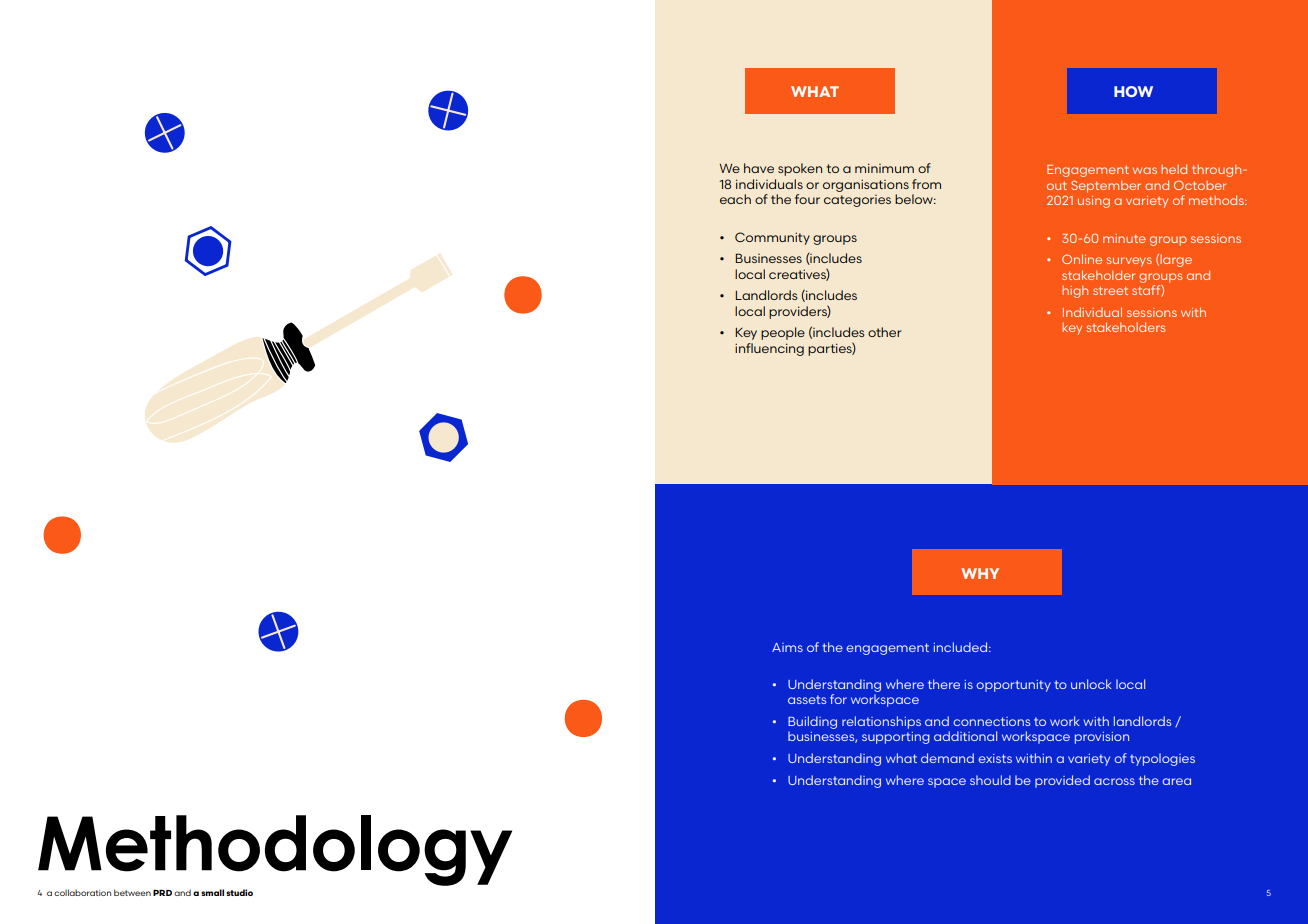 The height and width of the screenshot is (924, 1308). I want to click on small, so click(212, 892).
